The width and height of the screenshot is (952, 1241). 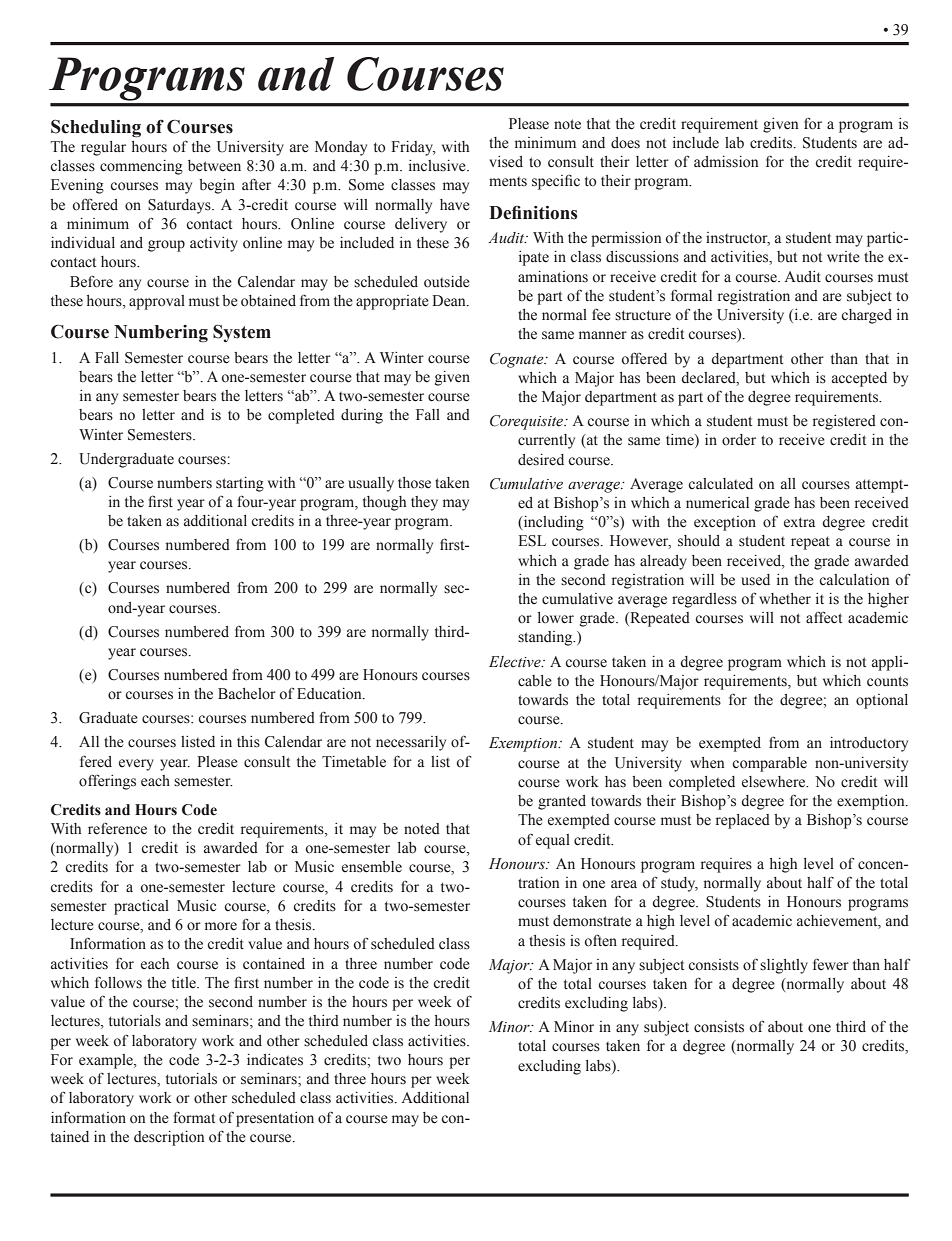 What do you see at coordinates (438, 166) in the screenshot?
I see `inclusive` at bounding box center [438, 166].
